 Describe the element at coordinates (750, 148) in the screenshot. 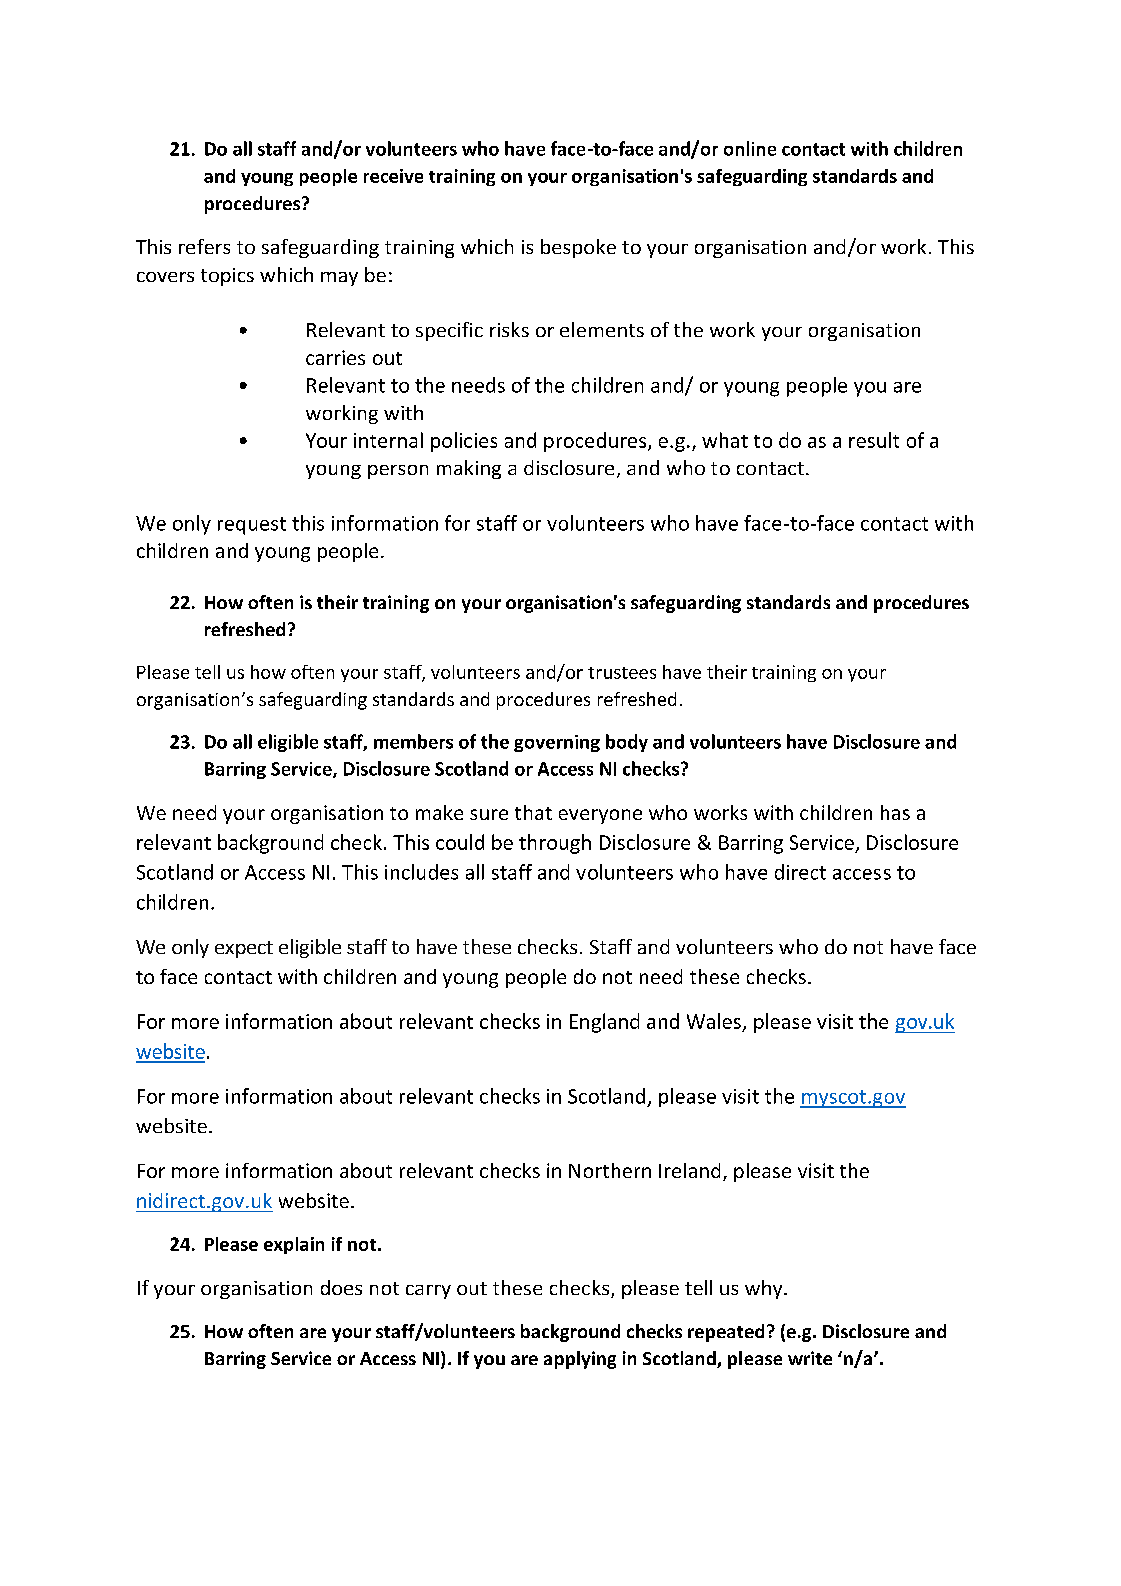

I see `online` at that location.
